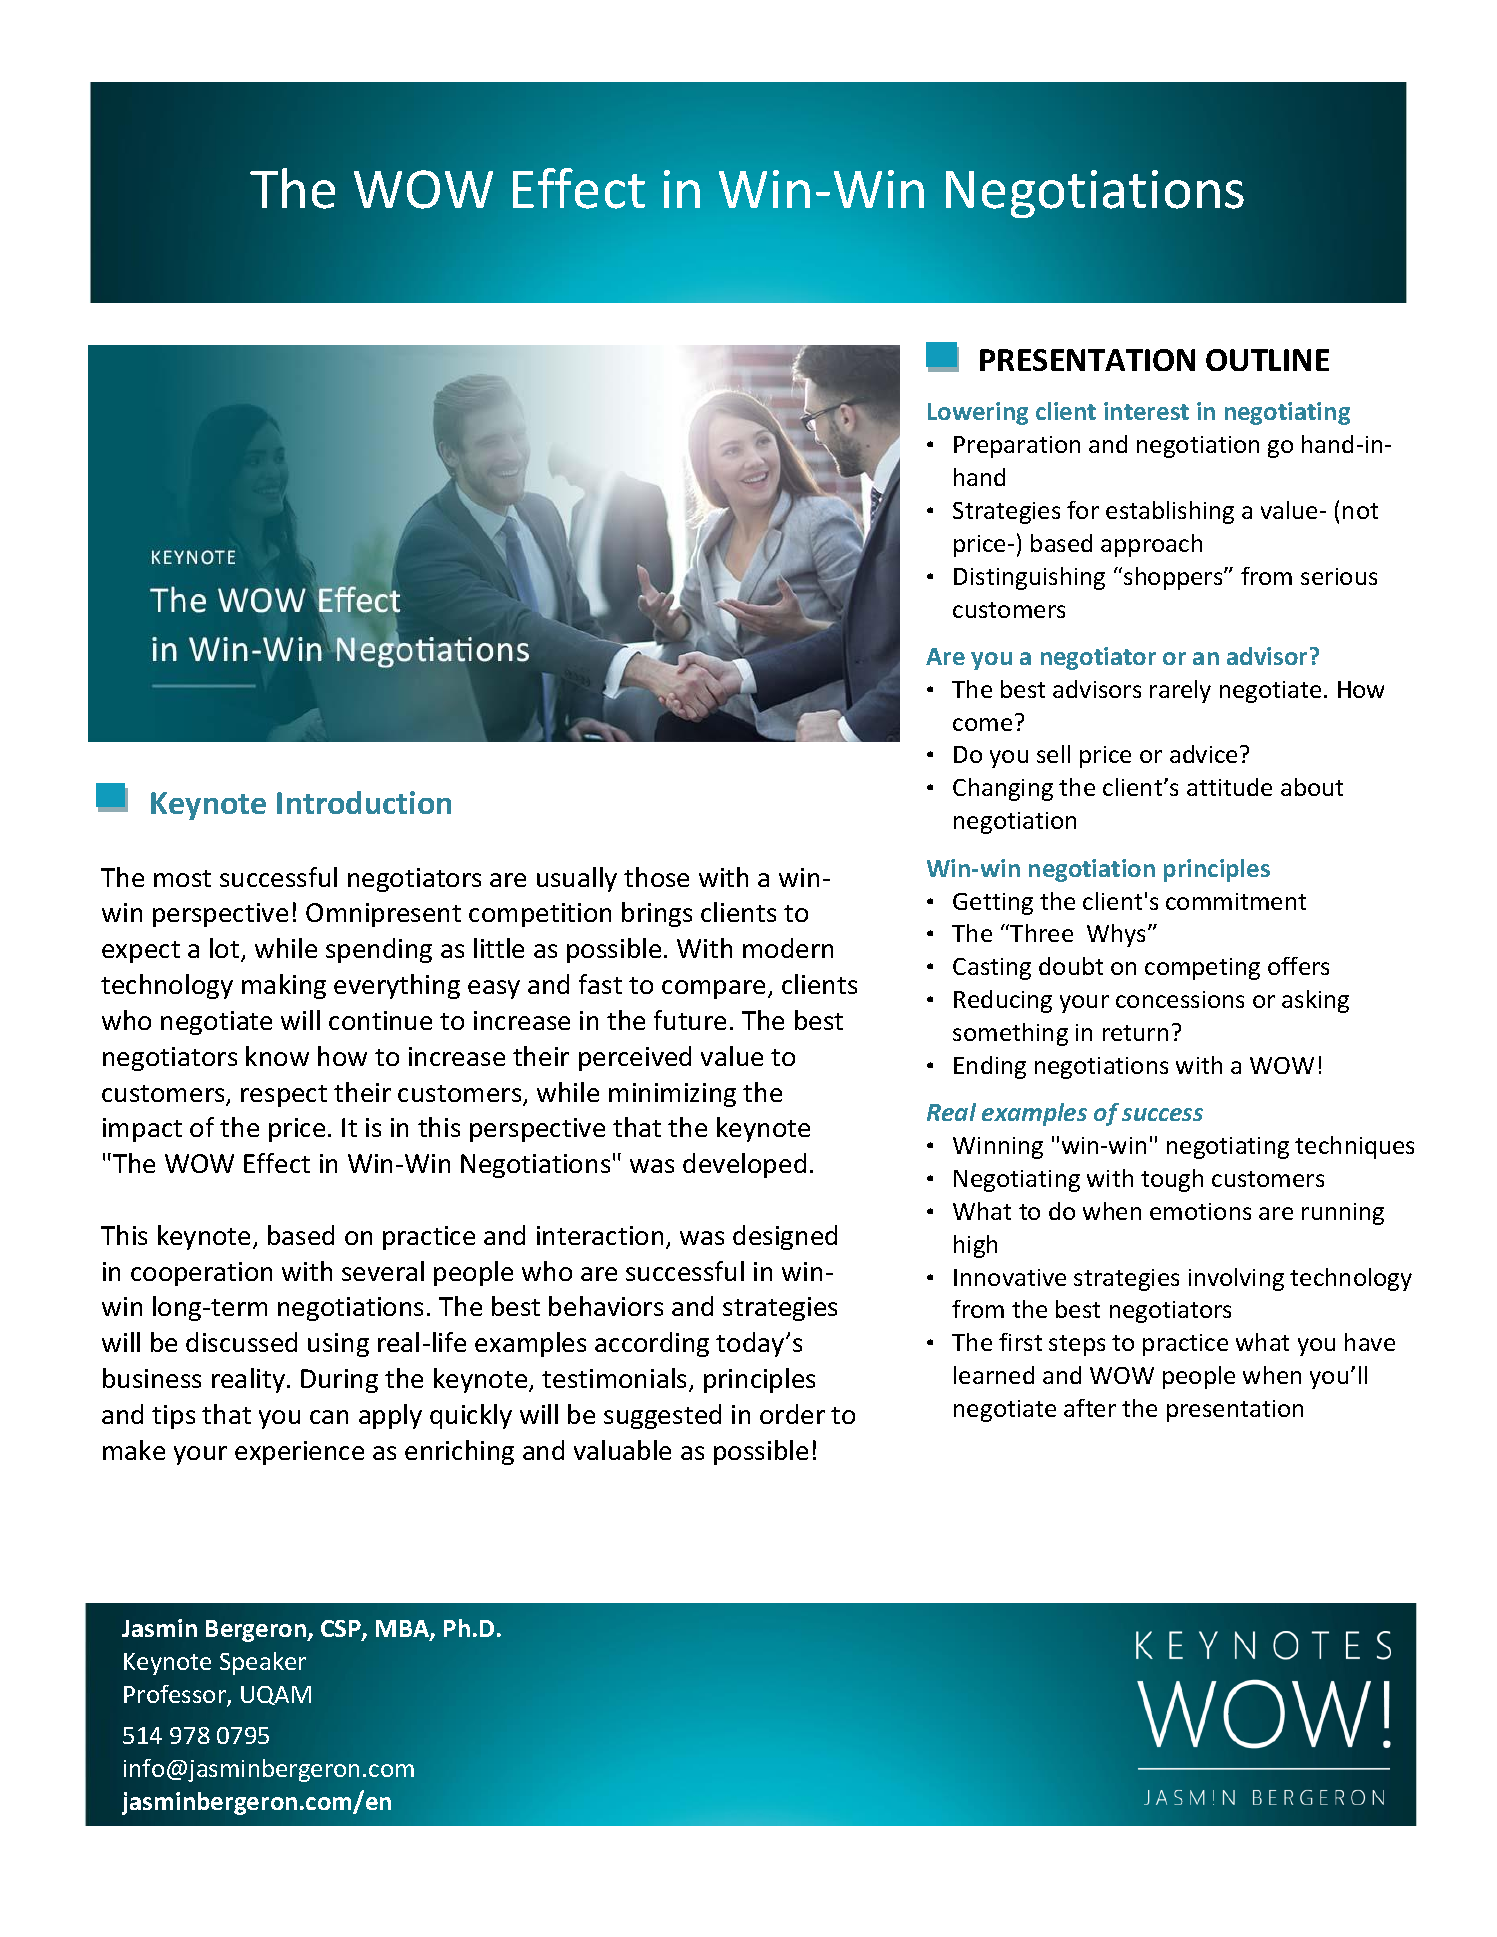 This screenshot has height=1937, width=1497. I want to click on interest, so click(1146, 411).
